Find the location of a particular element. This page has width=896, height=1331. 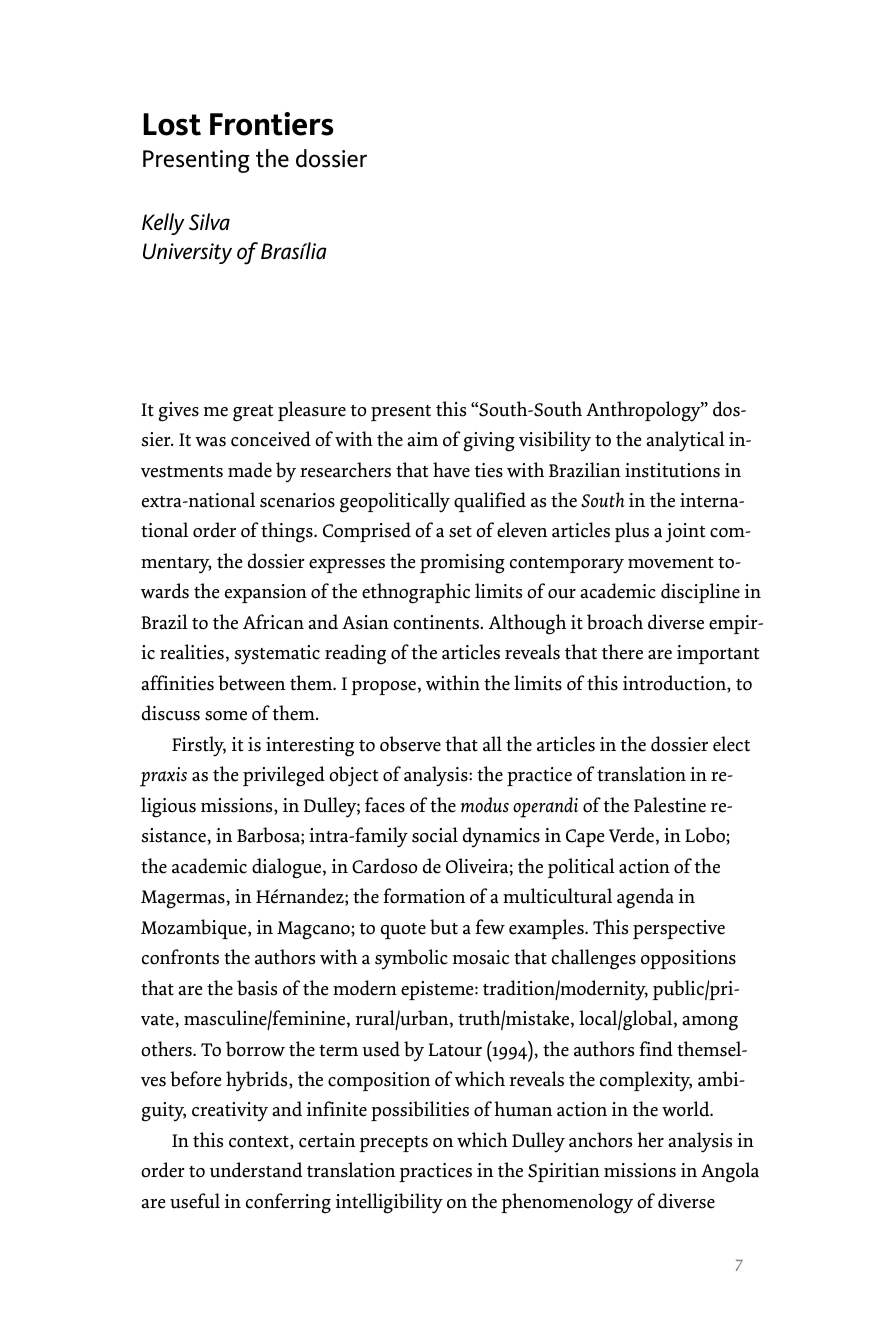

Frontiers is located at coordinates (272, 124).
